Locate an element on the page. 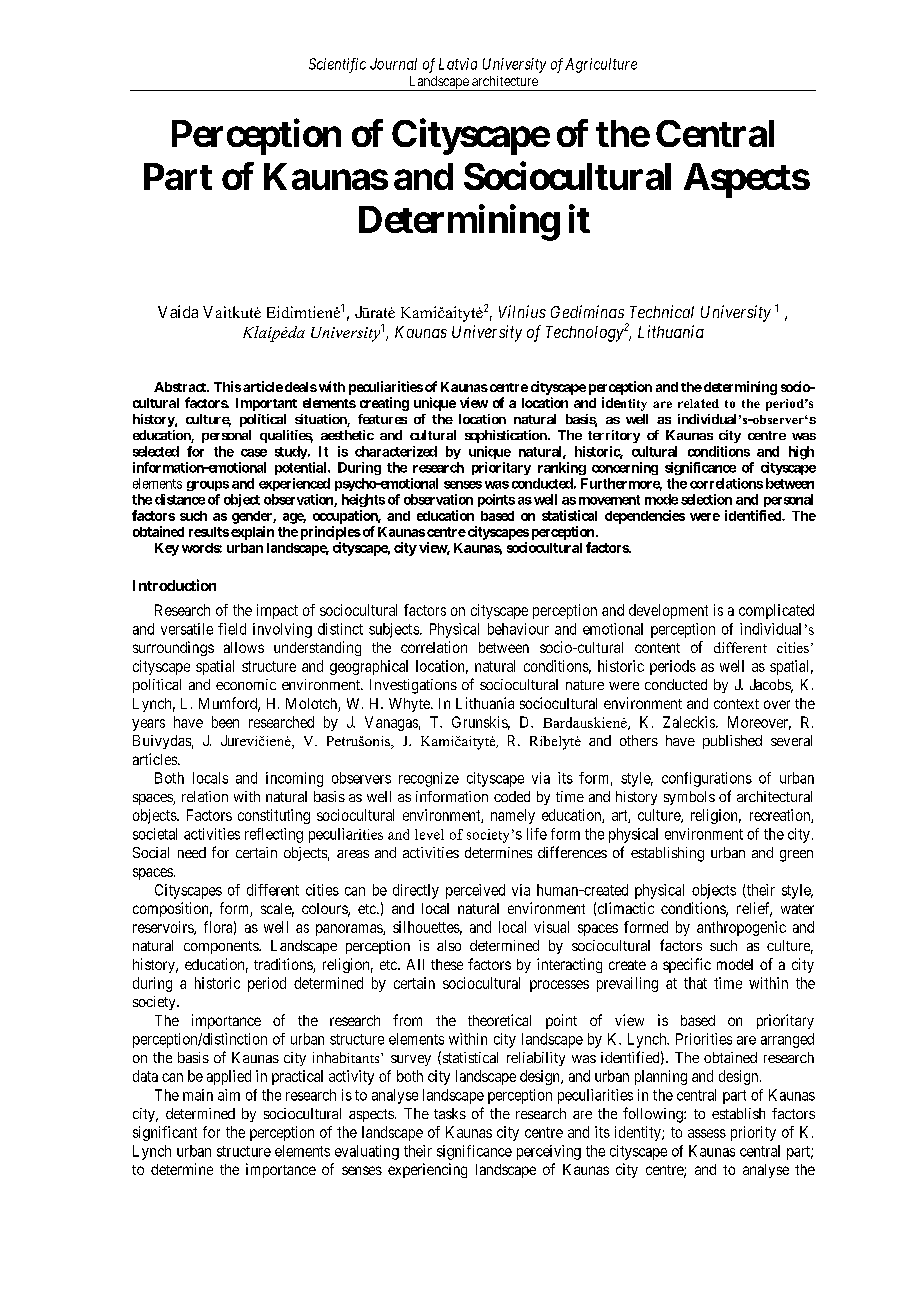 This page has width=924, height=1308. Technical is located at coordinates (662, 311).
